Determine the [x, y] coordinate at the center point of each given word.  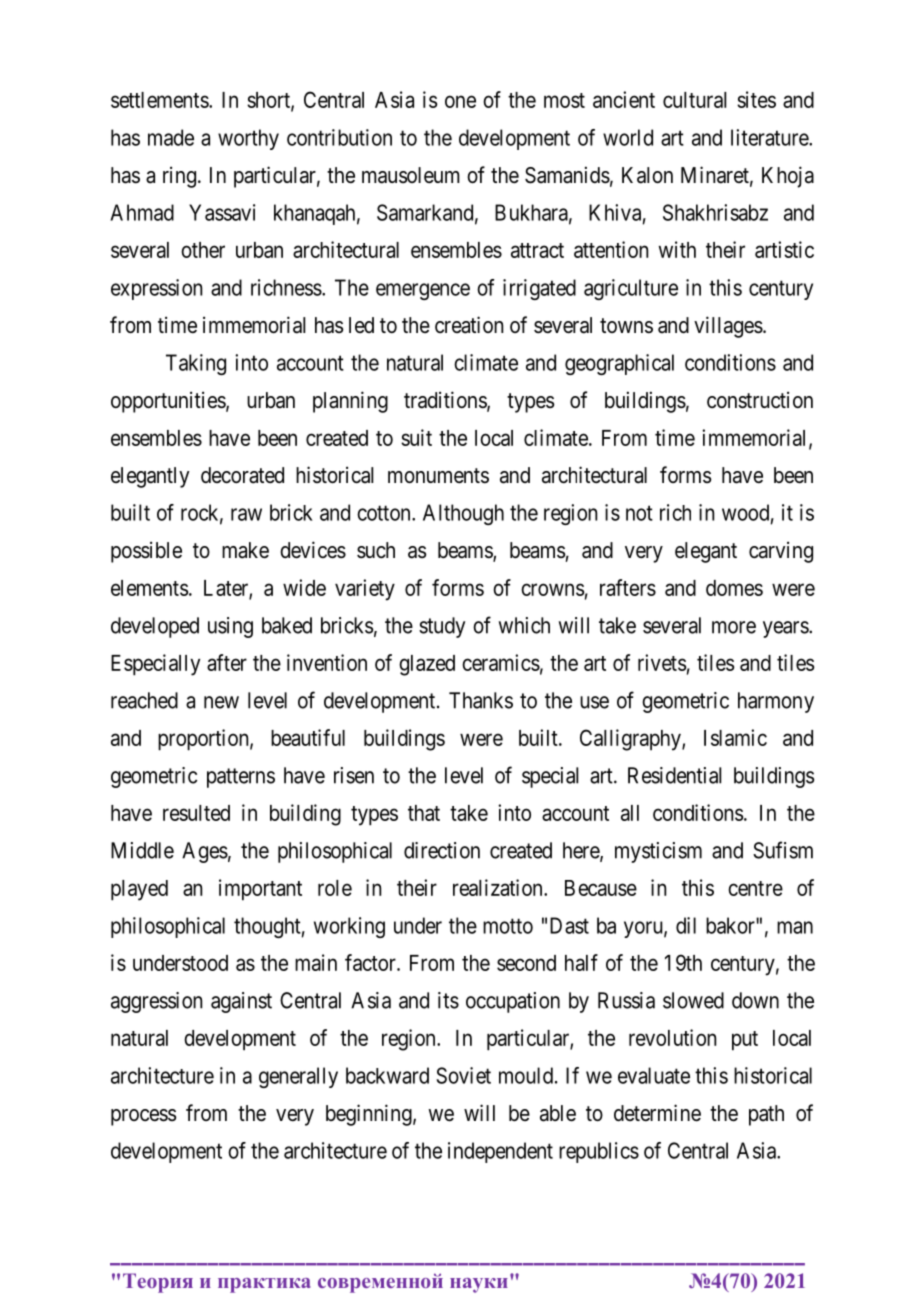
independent [500, 1152]
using [230, 627]
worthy [248, 139]
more [734, 627]
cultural [694, 100]
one [460, 101]
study [442, 627]
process [144, 1117]
